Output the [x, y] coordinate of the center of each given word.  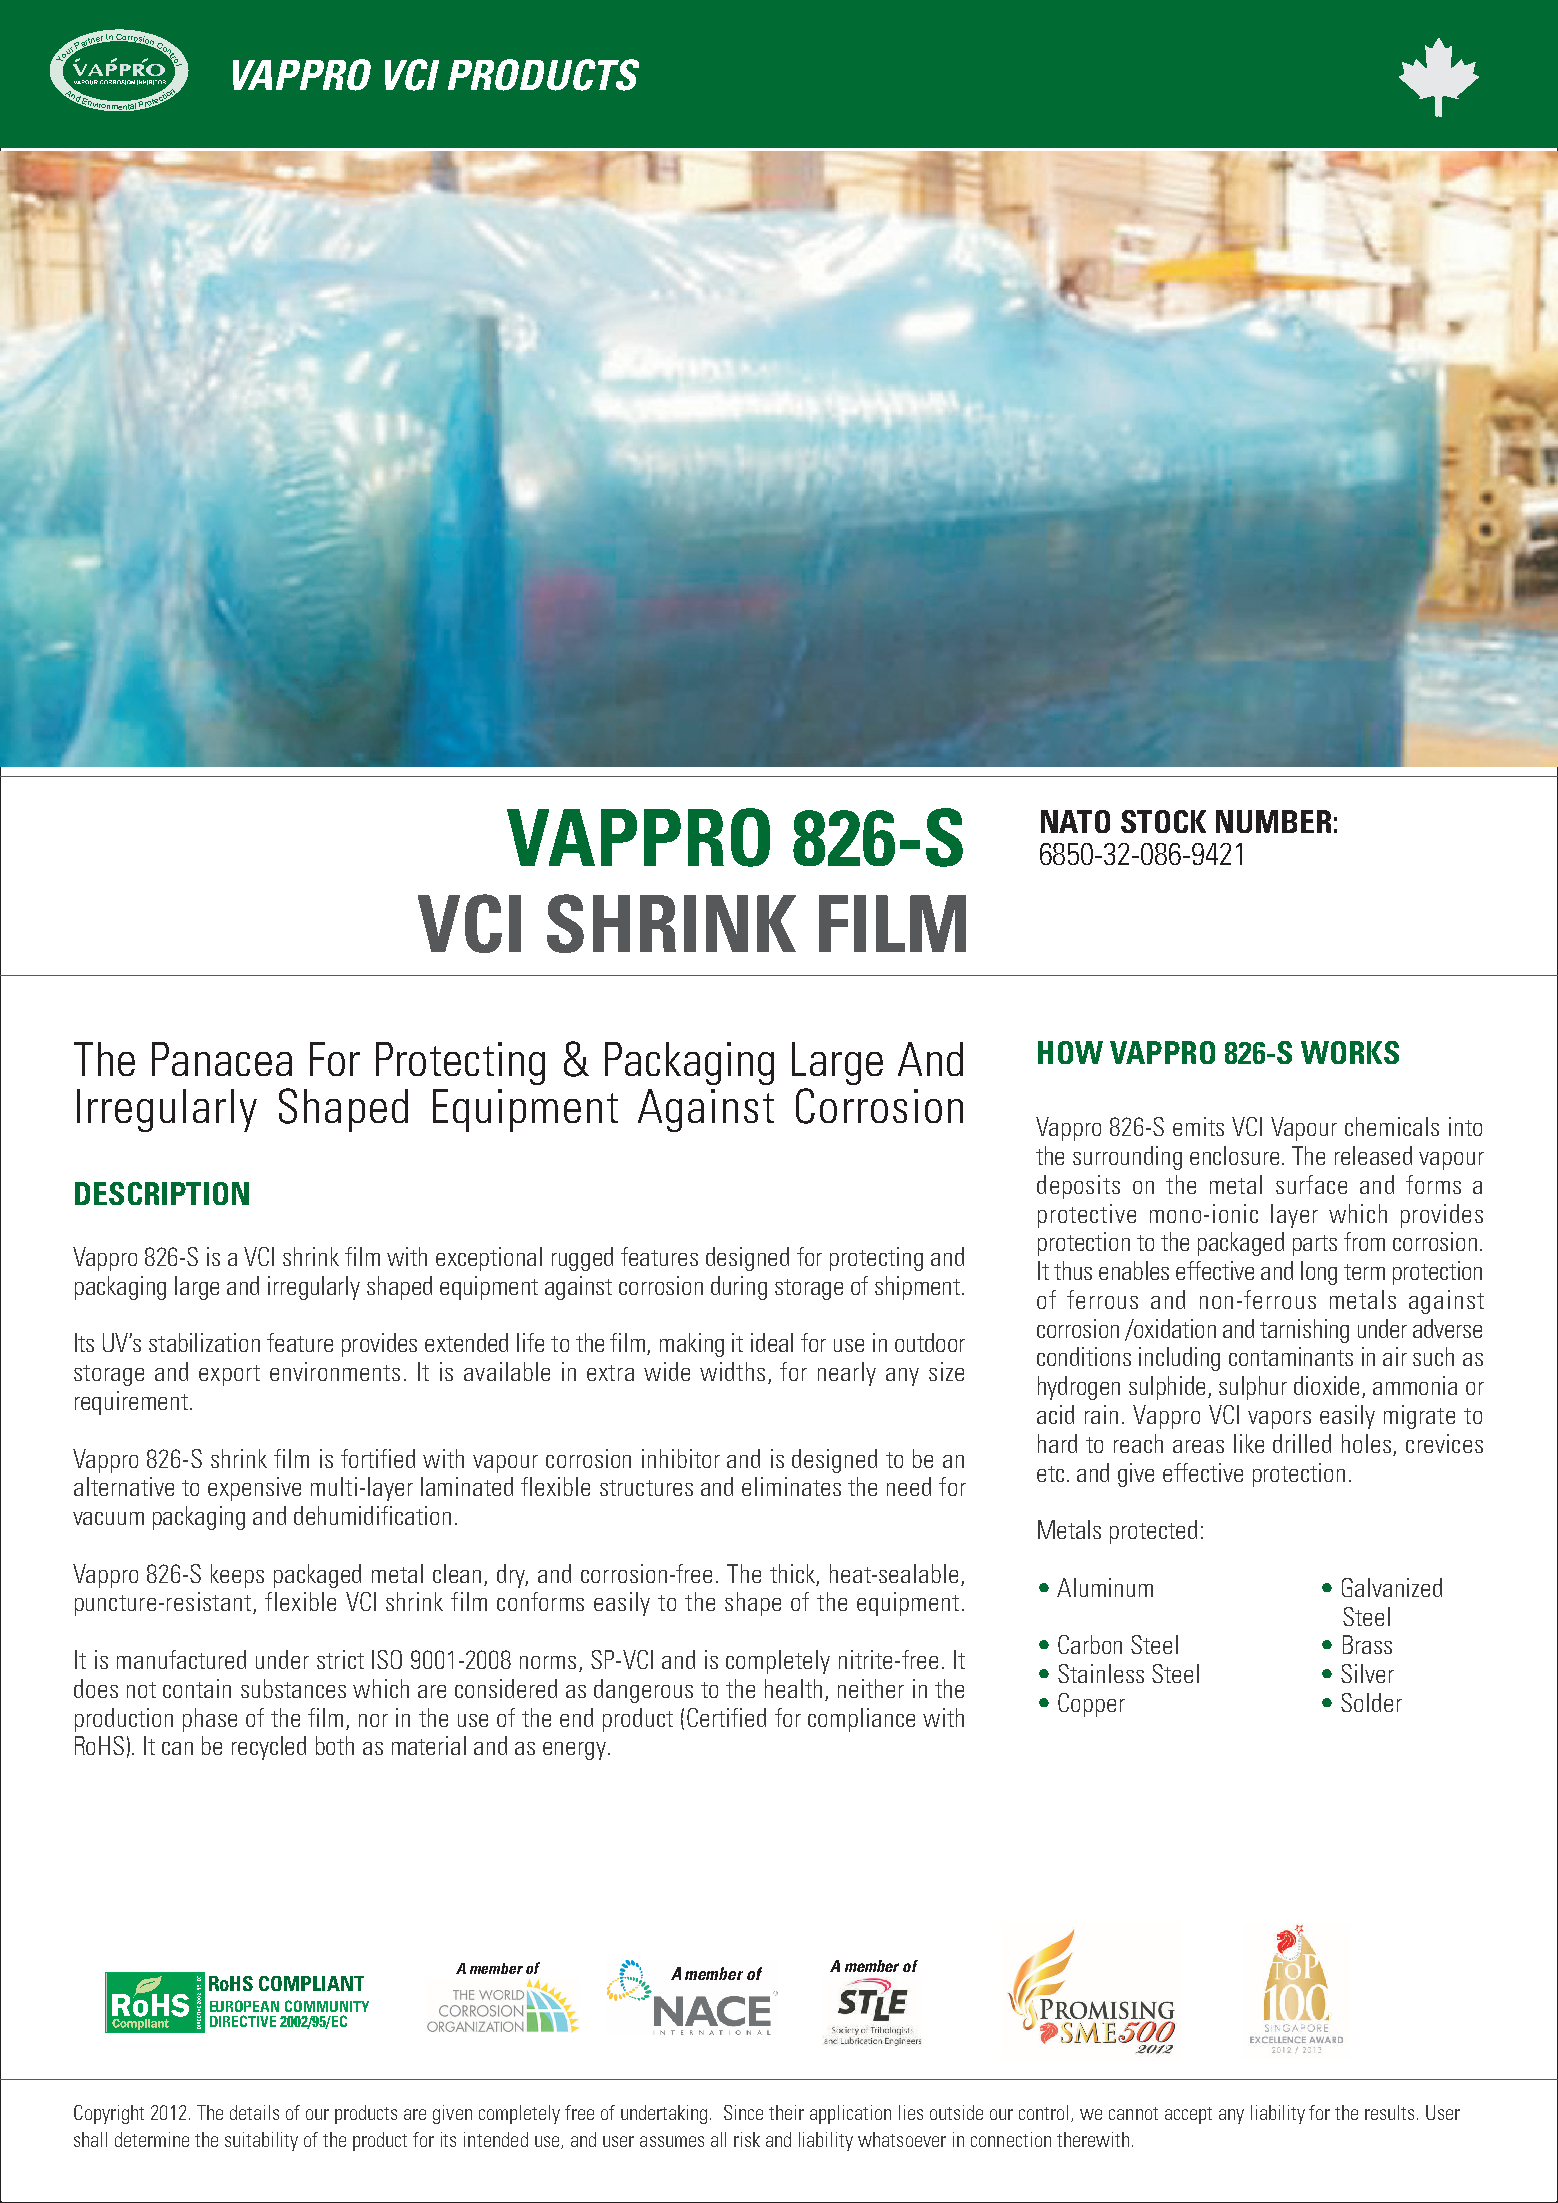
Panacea [222, 1059]
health [793, 1688]
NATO [1075, 821]
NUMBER [1273, 821]
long [1319, 1273]
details [254, 2112]
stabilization [204, 1342]
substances [293, 1688]
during [739, 1288]
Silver [1367, 1673]
